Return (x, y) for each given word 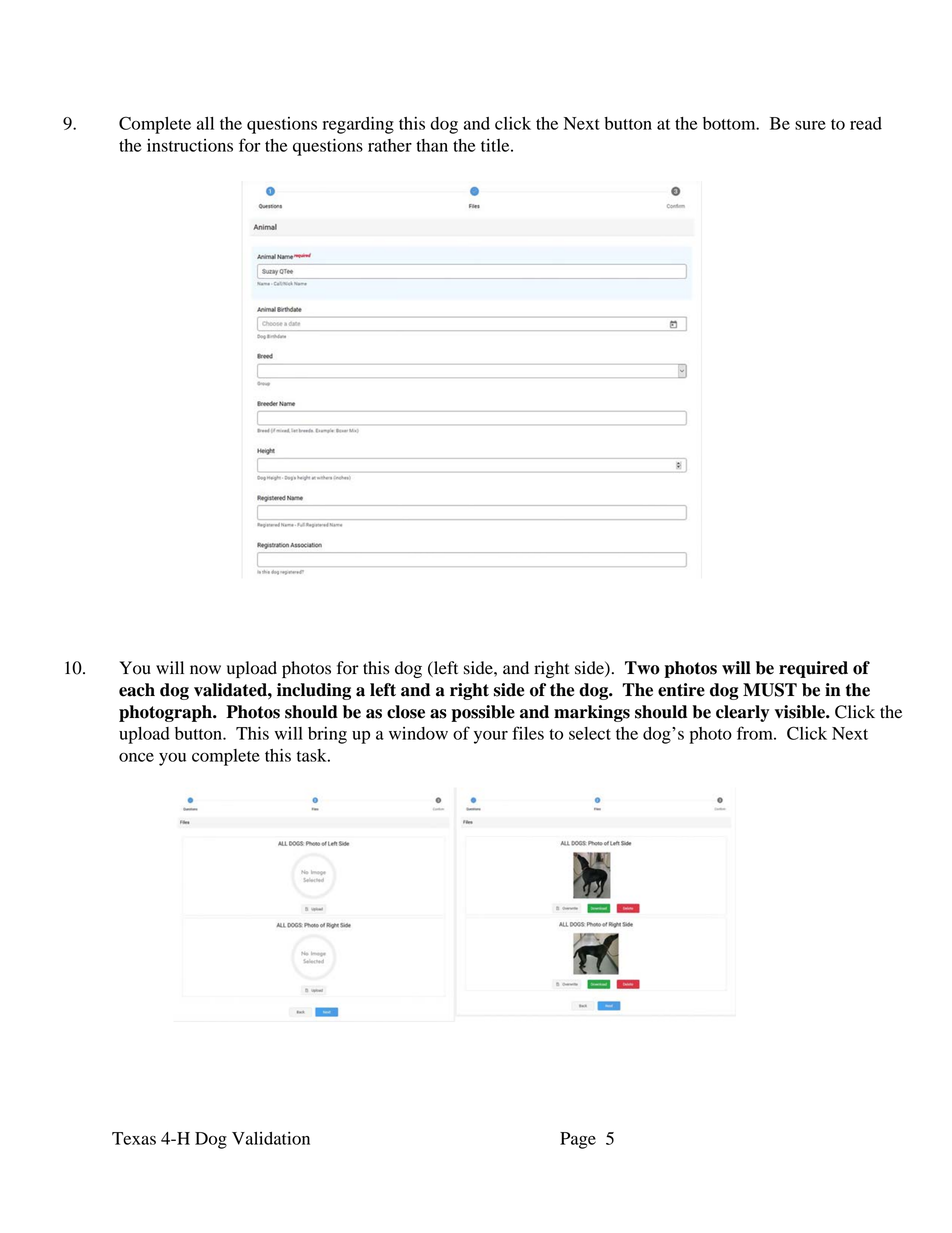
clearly (742, 713)
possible (483, 713)
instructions (190, 145)
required (813, 669)
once (136, 757)
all (205, 123)
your (491, 737)
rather (390, 145)
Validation (271, 1138)
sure (810, 125)
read (866, 123)
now (205, 670)
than (432, 145)
